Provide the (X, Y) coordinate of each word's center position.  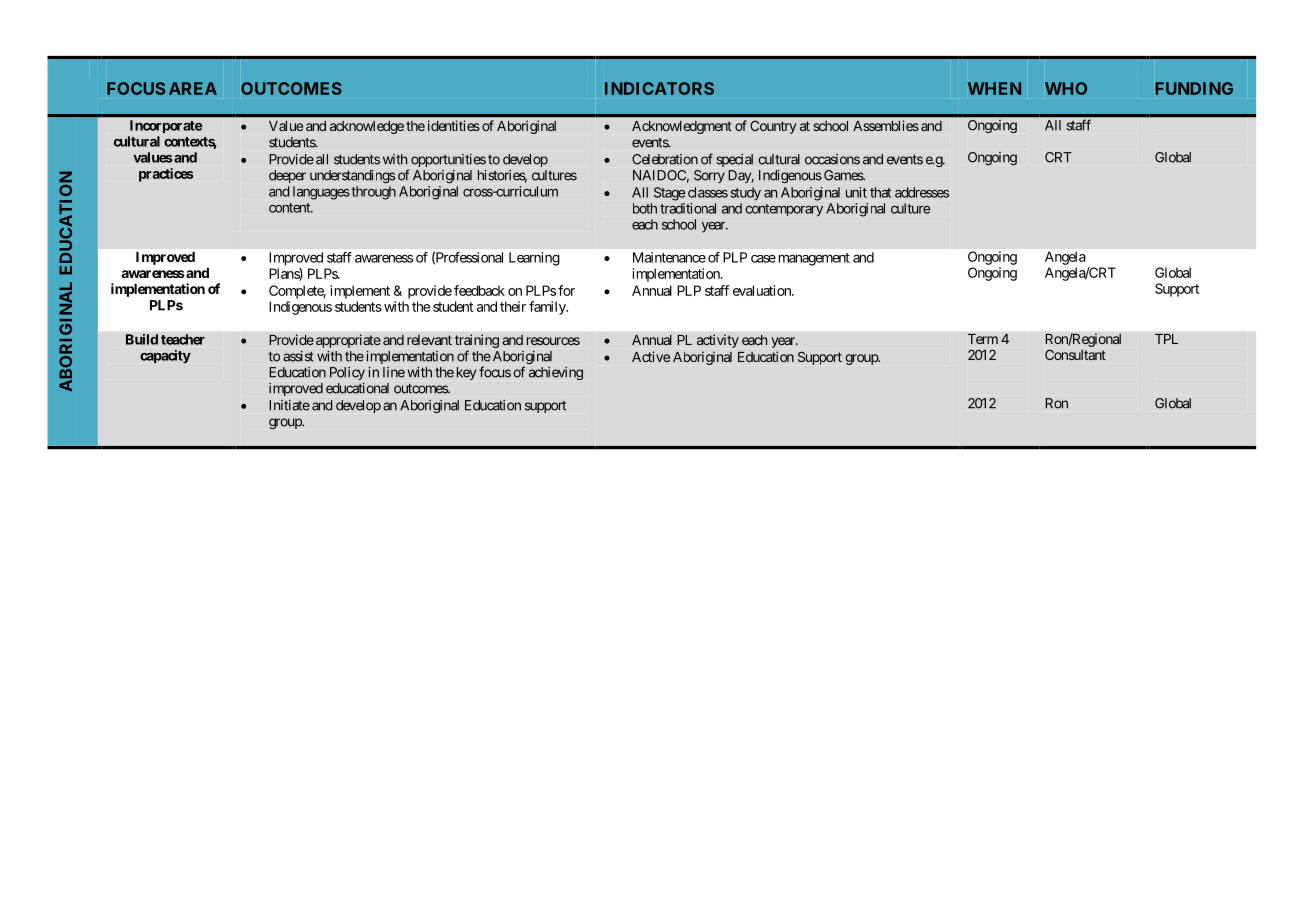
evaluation (763, 290)
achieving (556, 373)
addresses (922, 192)
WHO (1066, 88)
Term (983, 339)
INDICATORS (659, 88)
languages (321, 193)
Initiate (289, 405)
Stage (669, 194)
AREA (193, 88)
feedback (479, 290)
